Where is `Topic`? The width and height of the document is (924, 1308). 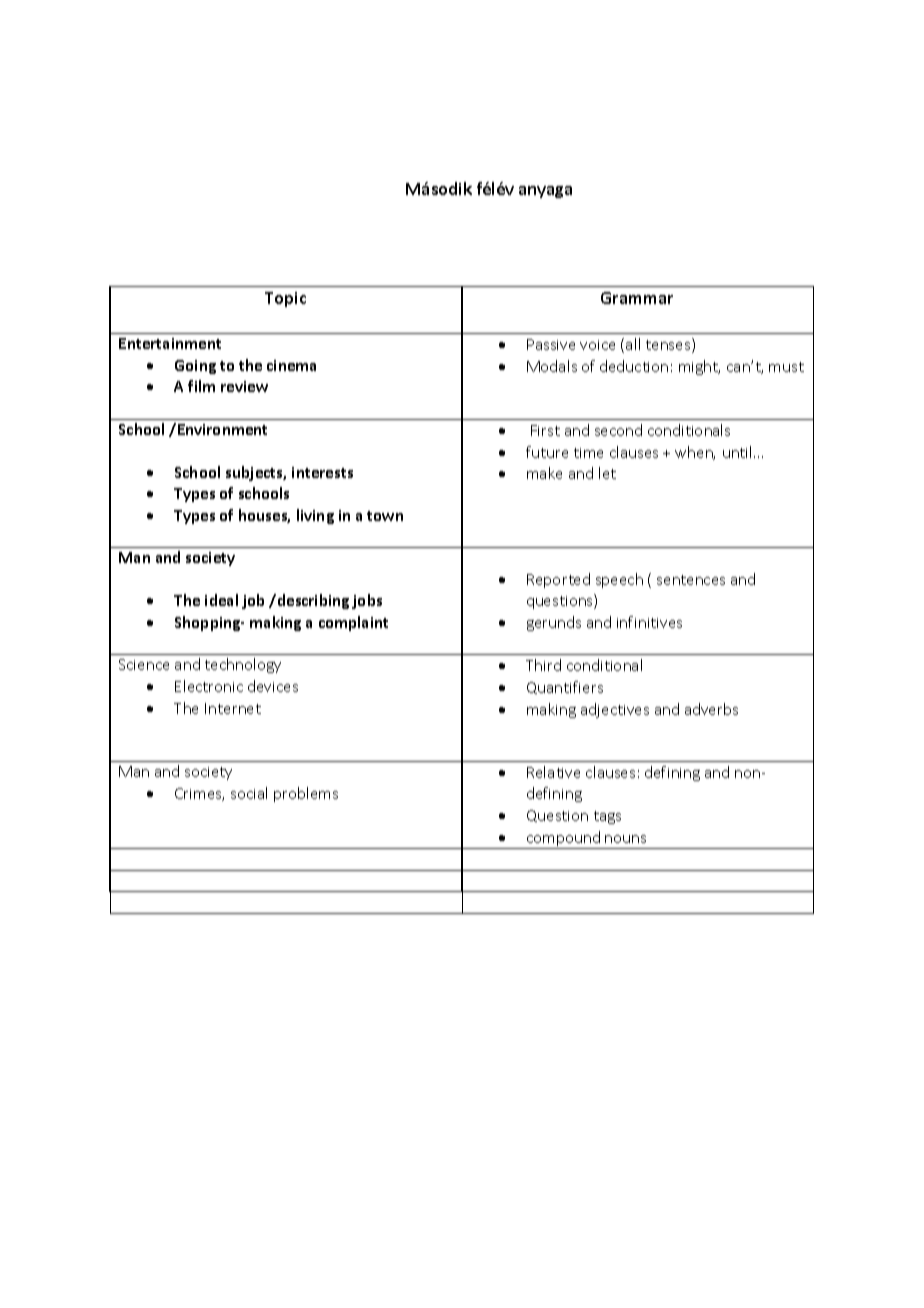 Topic is located at coordinates (285, 299).
